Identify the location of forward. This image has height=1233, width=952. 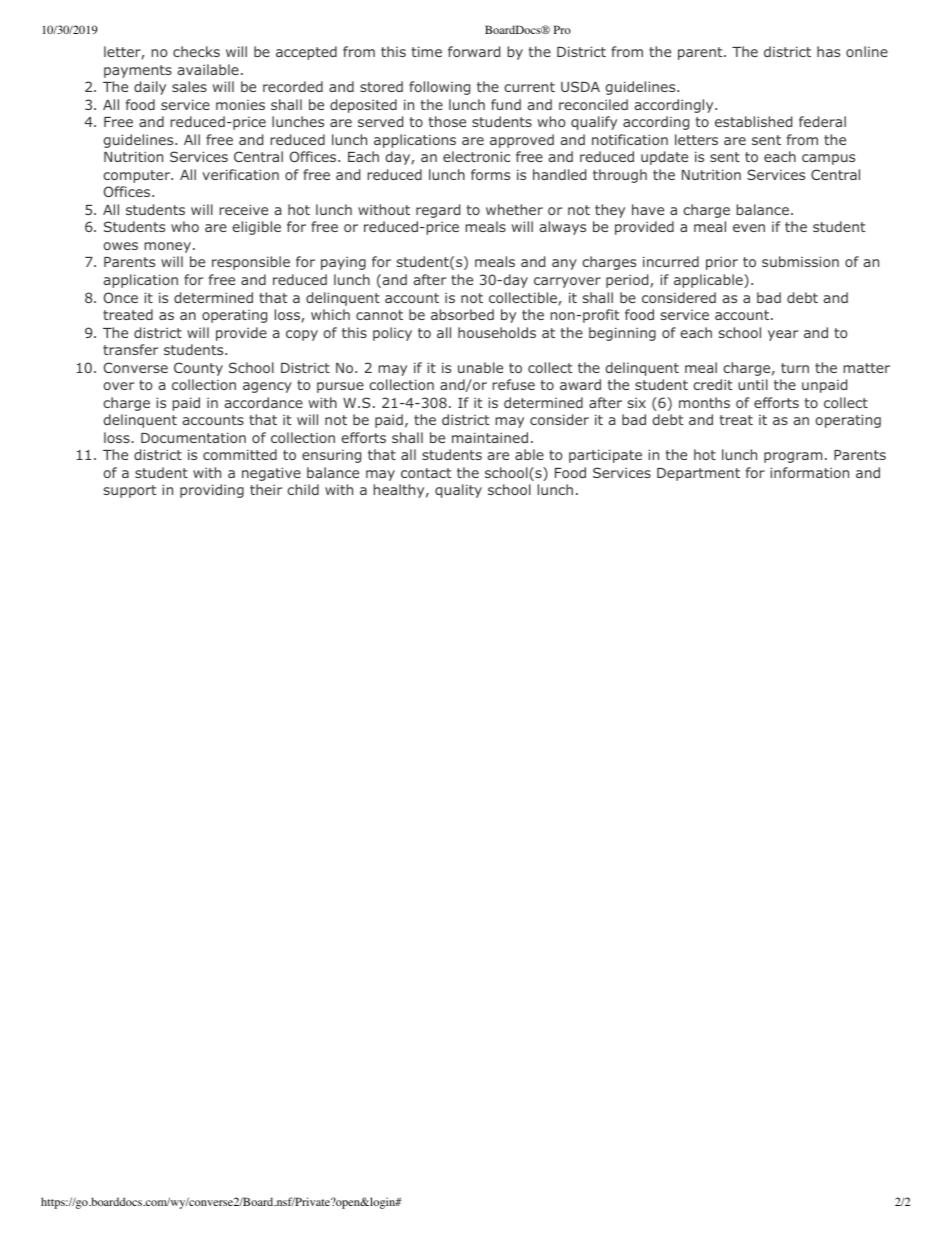
(474, 51).
